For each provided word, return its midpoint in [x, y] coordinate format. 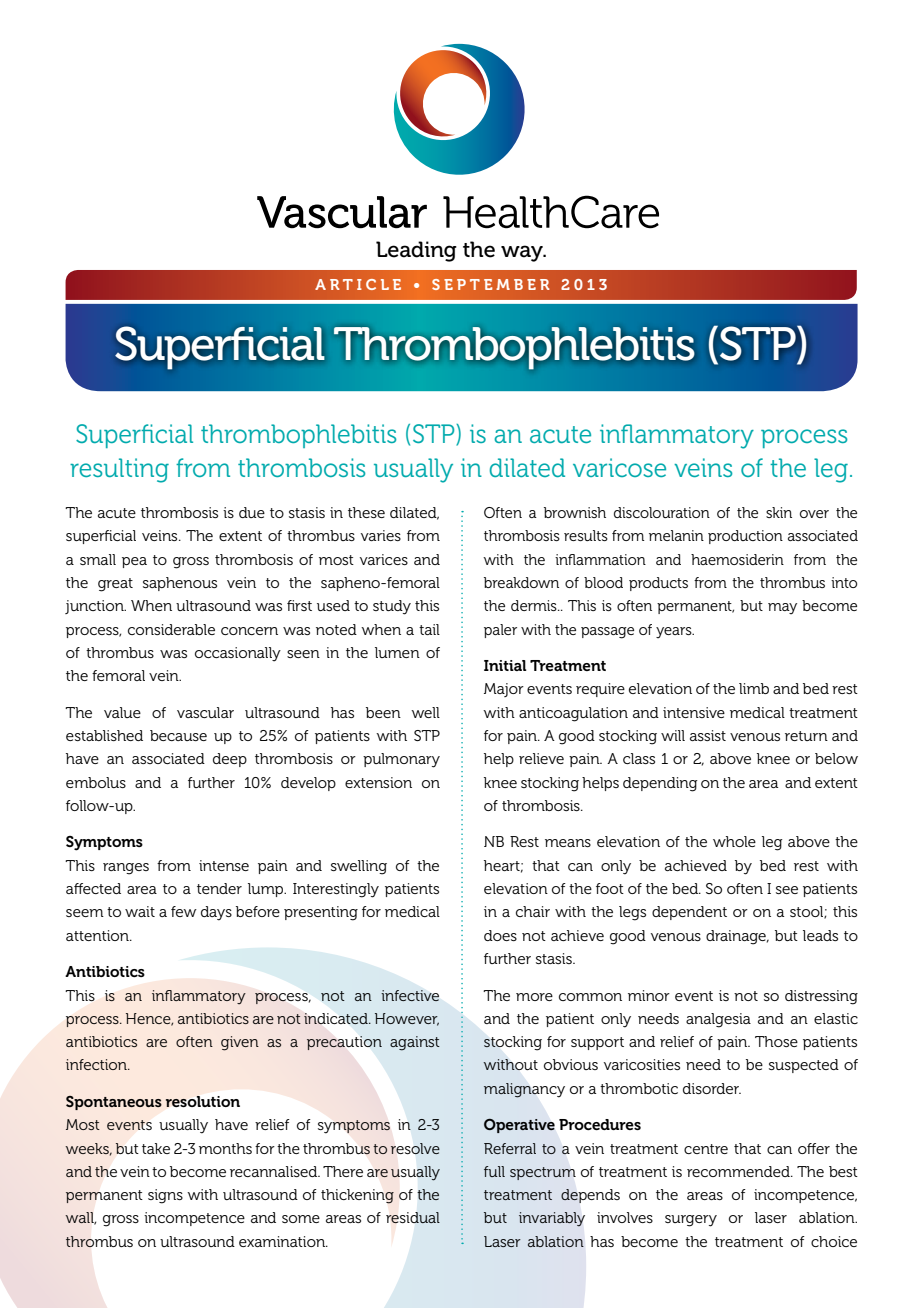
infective [410, 995]
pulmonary [401, 760]
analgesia [718, 1020]
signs [165, 1196]
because [178, 735]
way [523, 253]
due [252, 512]
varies [381, 535]
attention [98, 935]
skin [779, 512]
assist [708, 735]
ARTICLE [358, 284]
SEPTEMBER [490, 284]
